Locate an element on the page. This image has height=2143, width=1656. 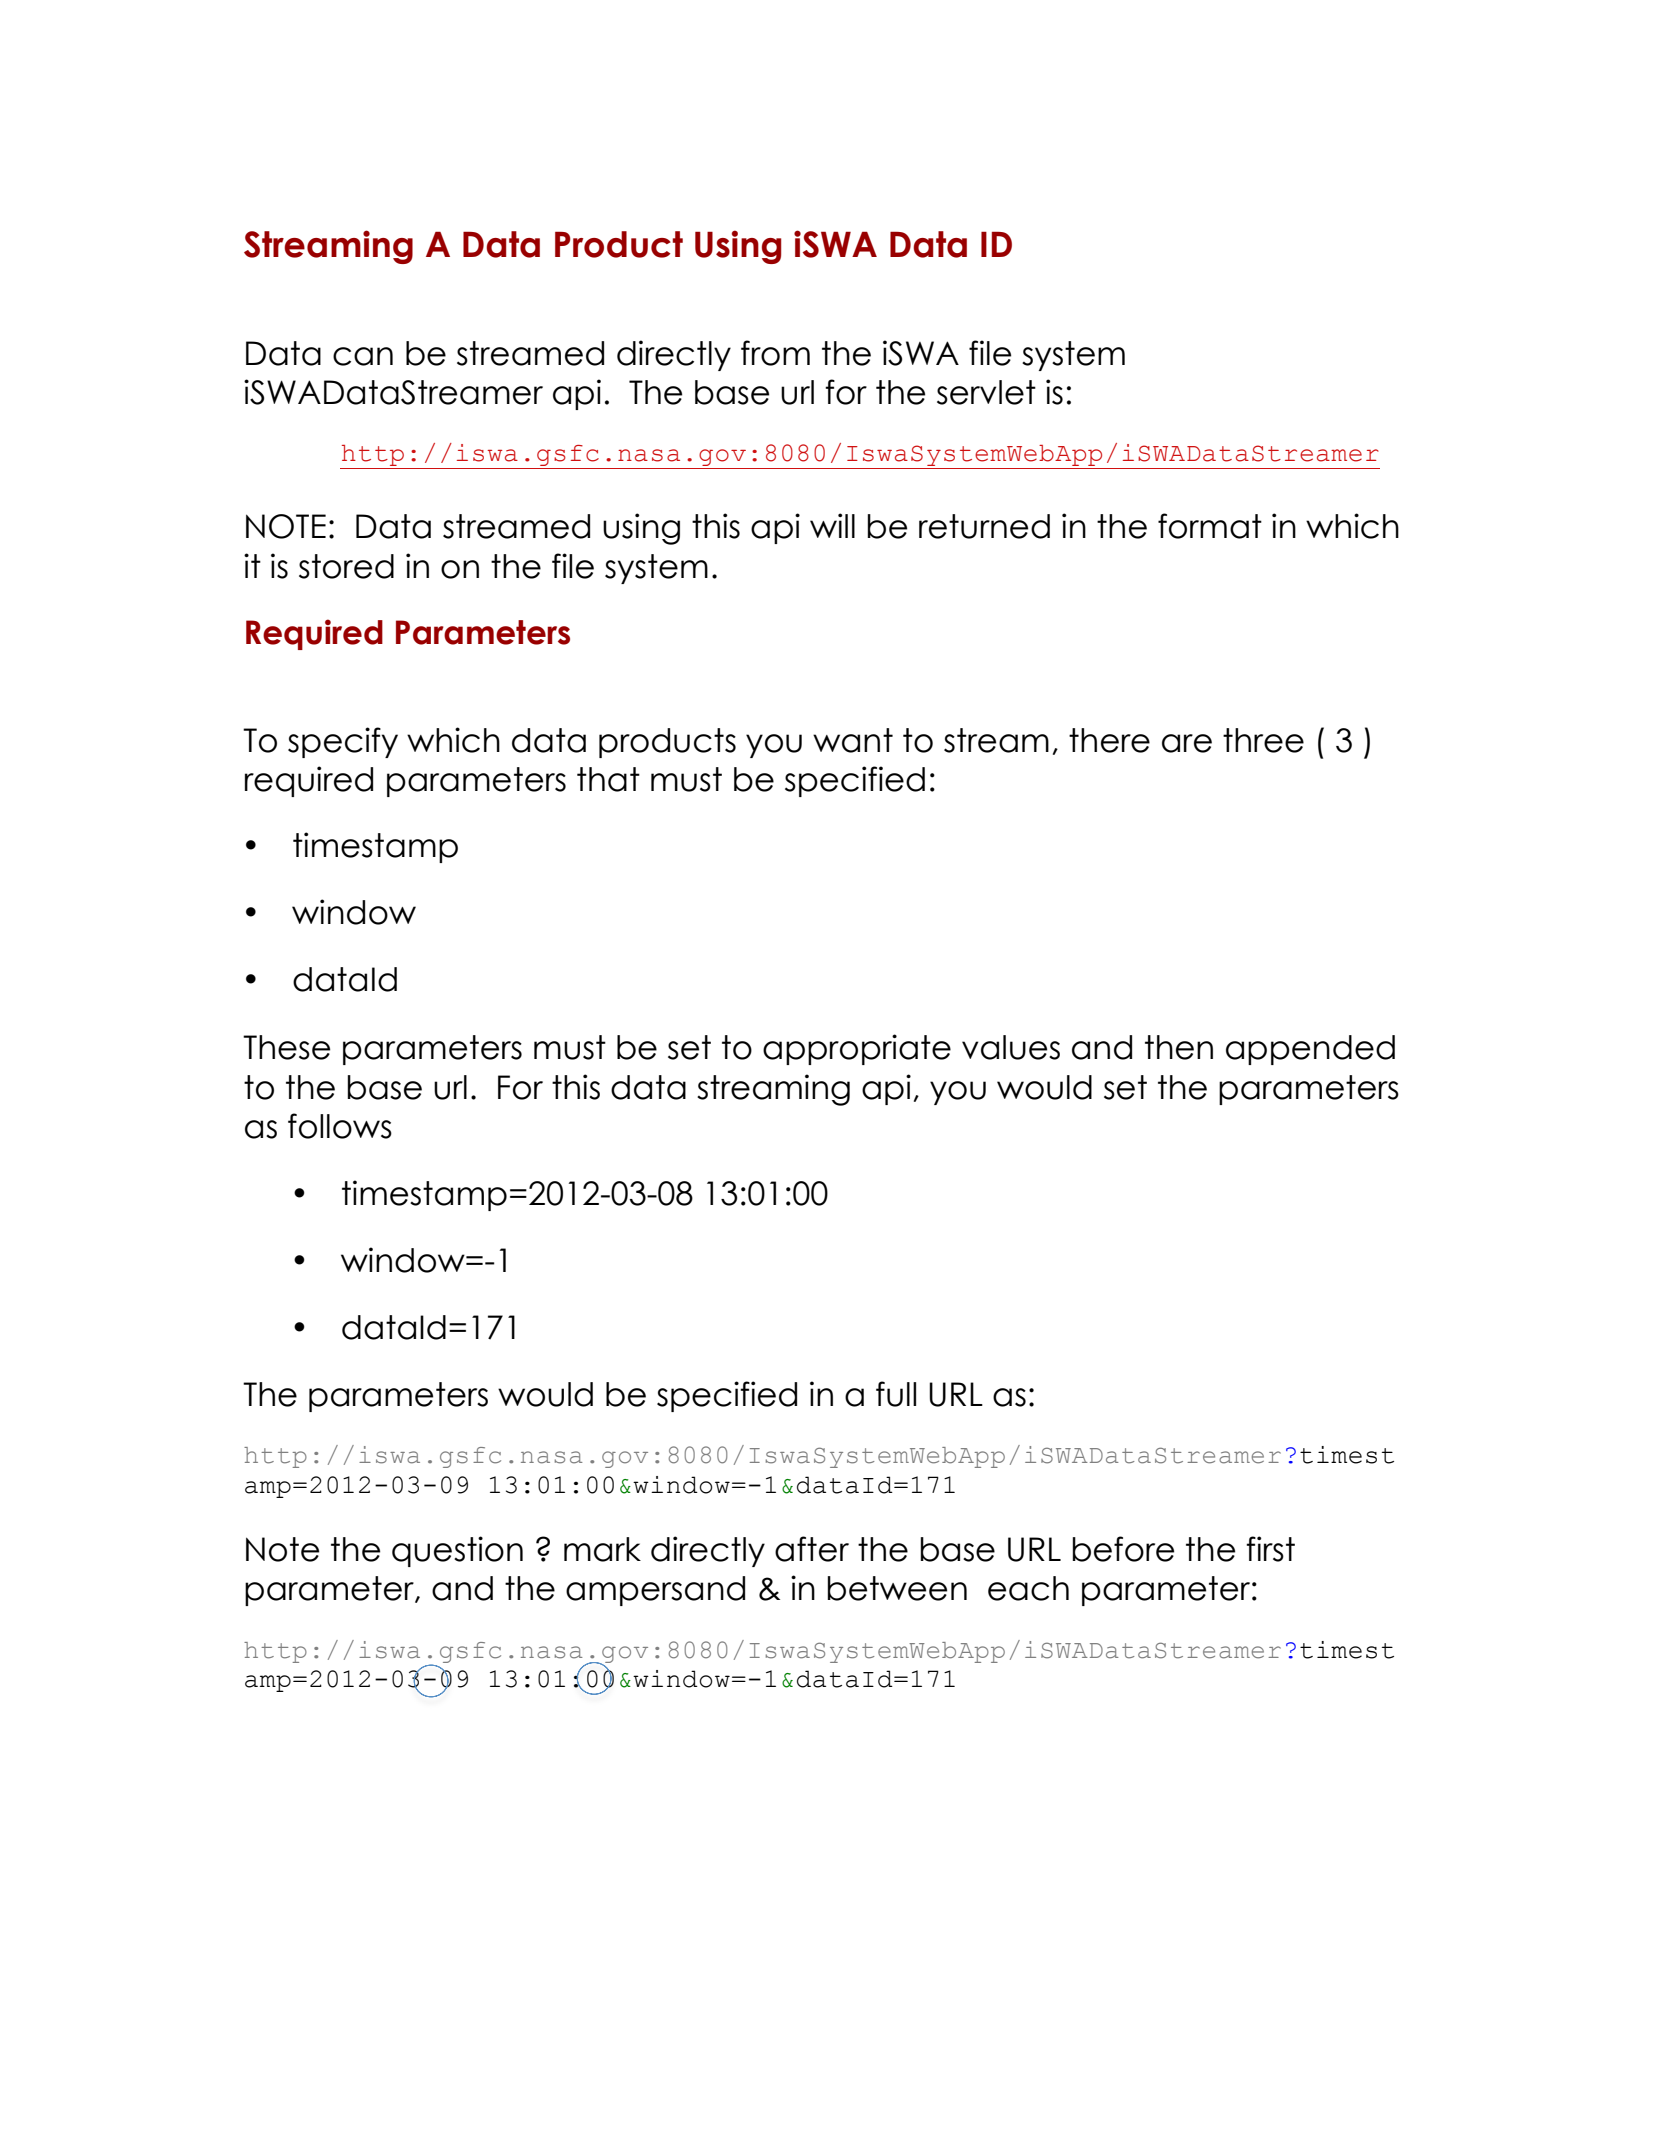
can is located at coordinates (363, 356).
